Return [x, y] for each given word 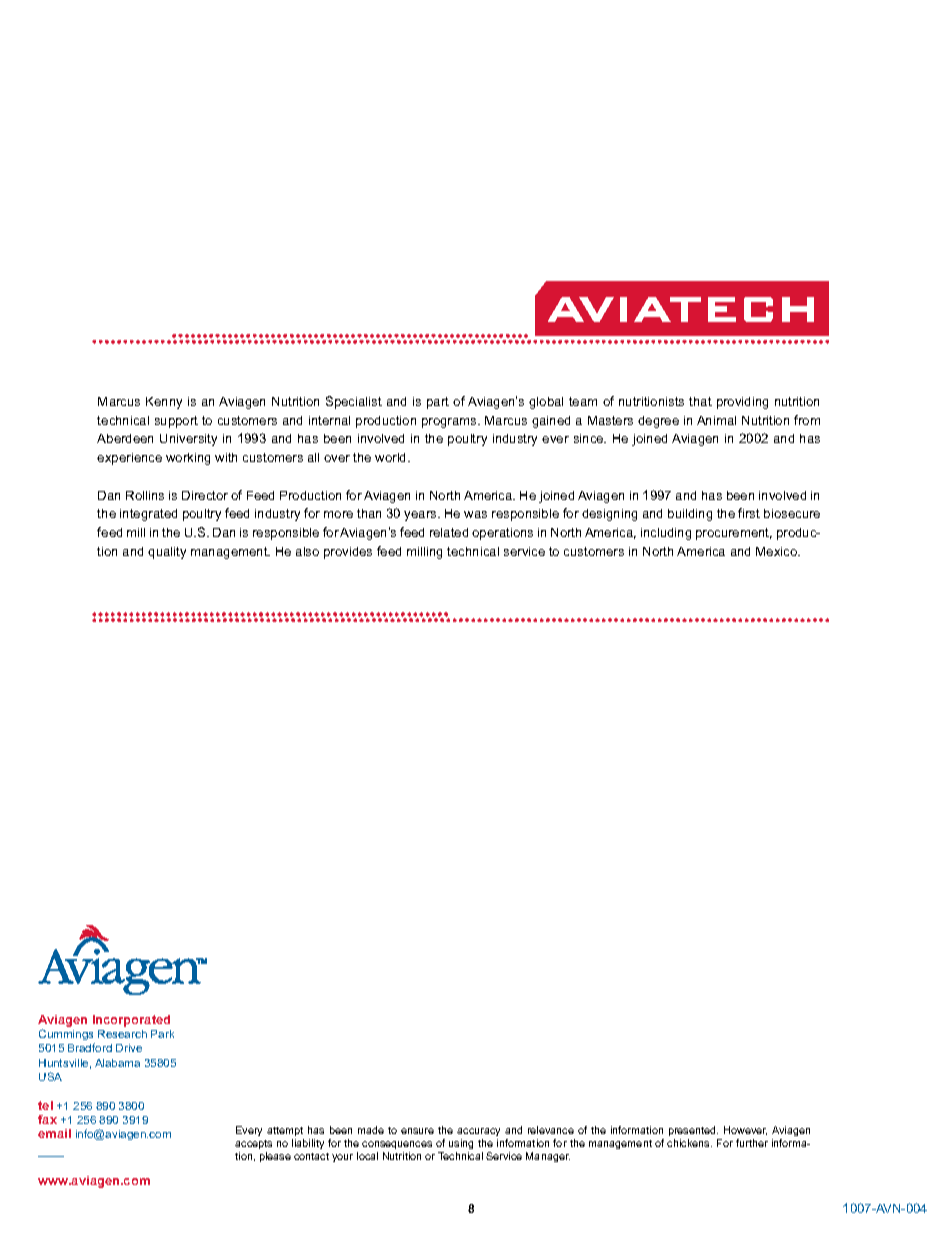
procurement [734, 534]
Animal [716, 420]
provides [348, 553]
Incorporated [131, 1021]
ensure [417, 1131]
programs [450, 423]
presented [693, 1131]
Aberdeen [125, 438]
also [307, 551]
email [54, 1133]
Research [122, 1034]
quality [167, 553]
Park [162, 1034]
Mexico [778, 551]
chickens [689, 1143]
